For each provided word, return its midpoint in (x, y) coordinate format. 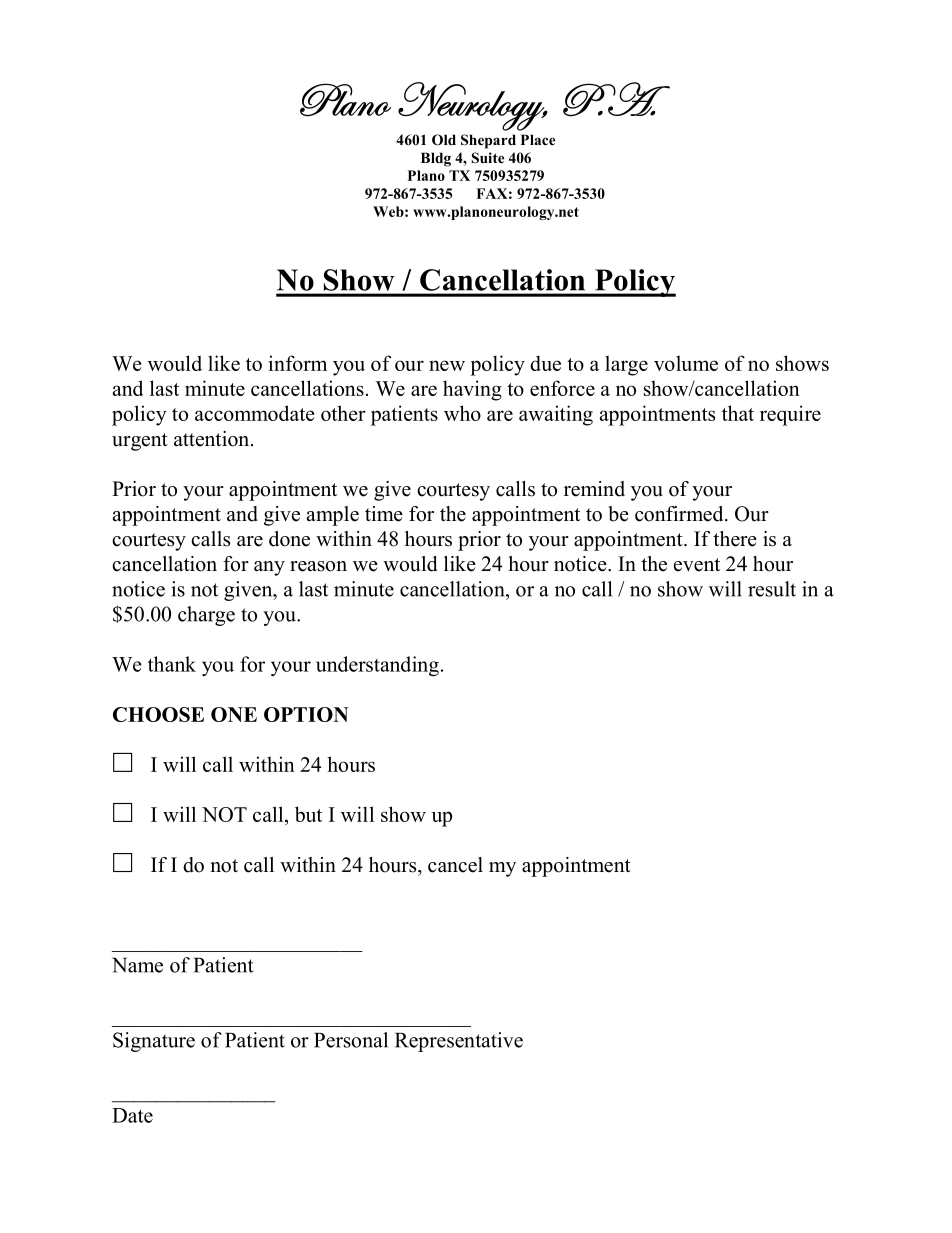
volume (686, 363)
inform (298, 363)
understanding (377, 666)
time (384, 514)
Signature (154, 1042)
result (772, 589)
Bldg (436, 159)
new (447, 365)
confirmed (680, 514)
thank (172, 664)
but (308, 814)
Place (538, 139)
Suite (487, 158)
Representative (459, 1042)
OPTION (306, 714)
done (289, 539)
